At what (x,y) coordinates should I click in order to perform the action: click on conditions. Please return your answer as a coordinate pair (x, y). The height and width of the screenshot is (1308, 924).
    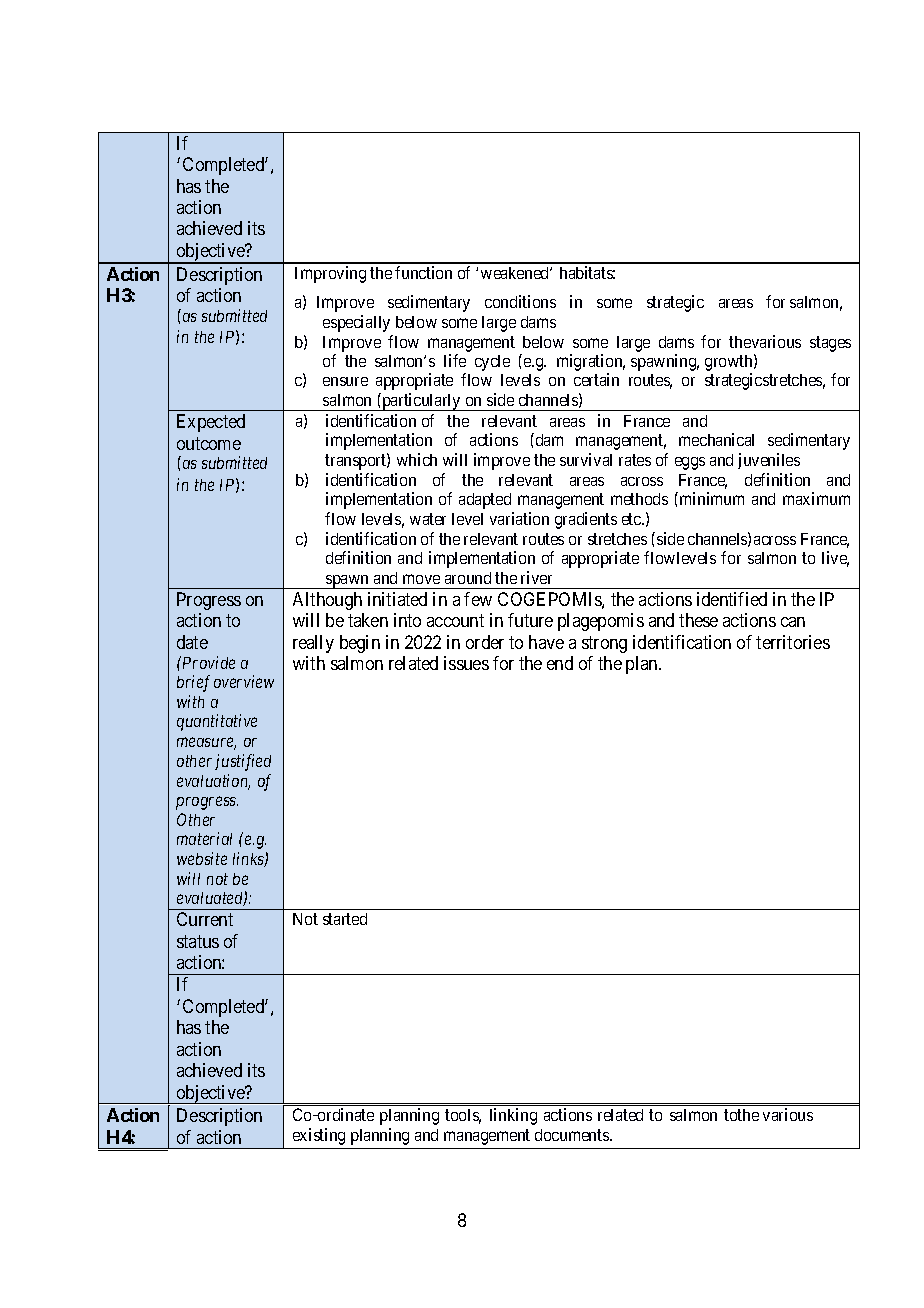
    Looking at the image, I should click on (520, 301).
